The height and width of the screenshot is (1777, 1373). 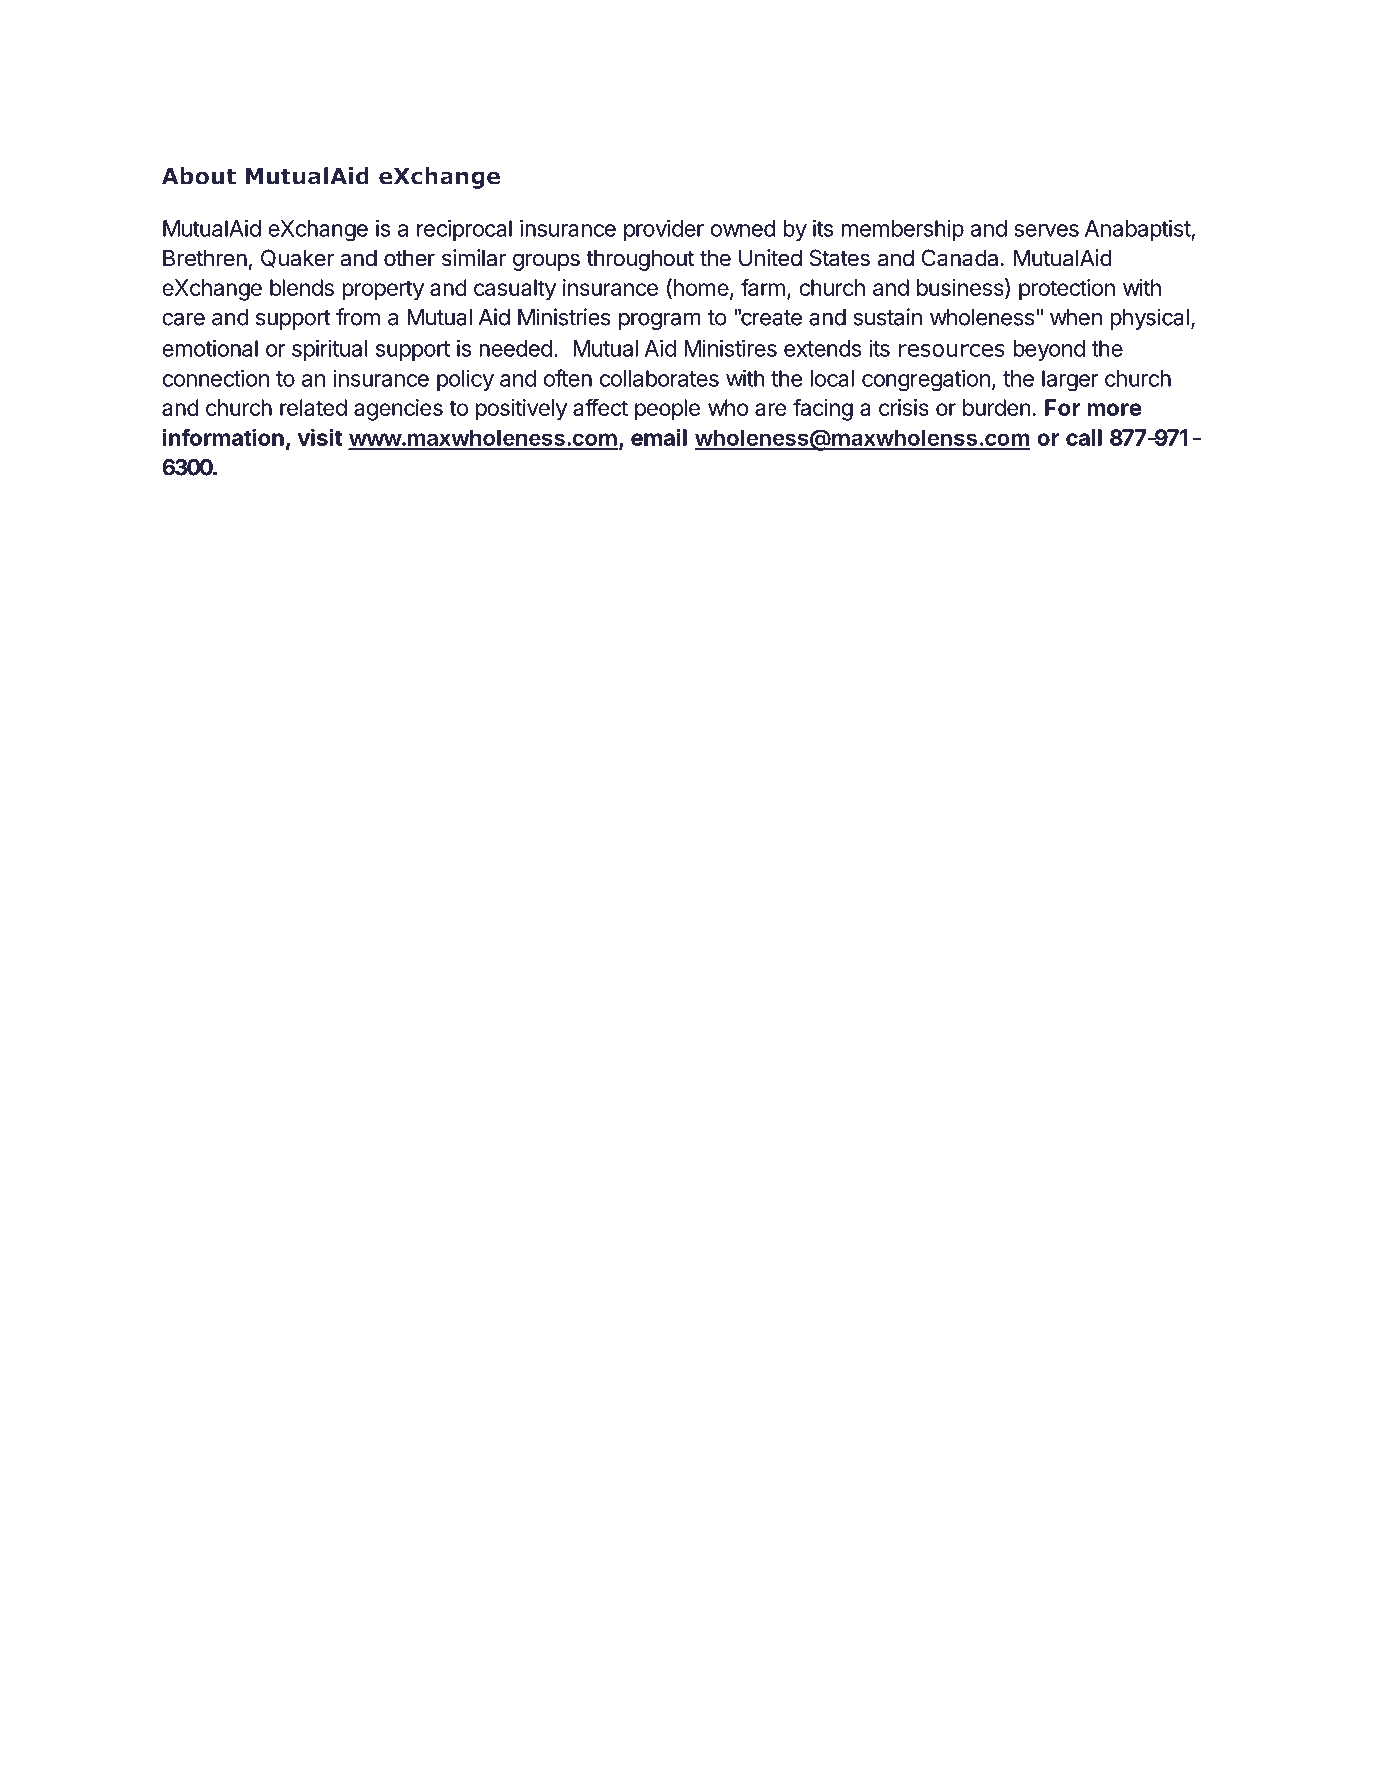 I want to click on from, so click(x=358, y=317).
